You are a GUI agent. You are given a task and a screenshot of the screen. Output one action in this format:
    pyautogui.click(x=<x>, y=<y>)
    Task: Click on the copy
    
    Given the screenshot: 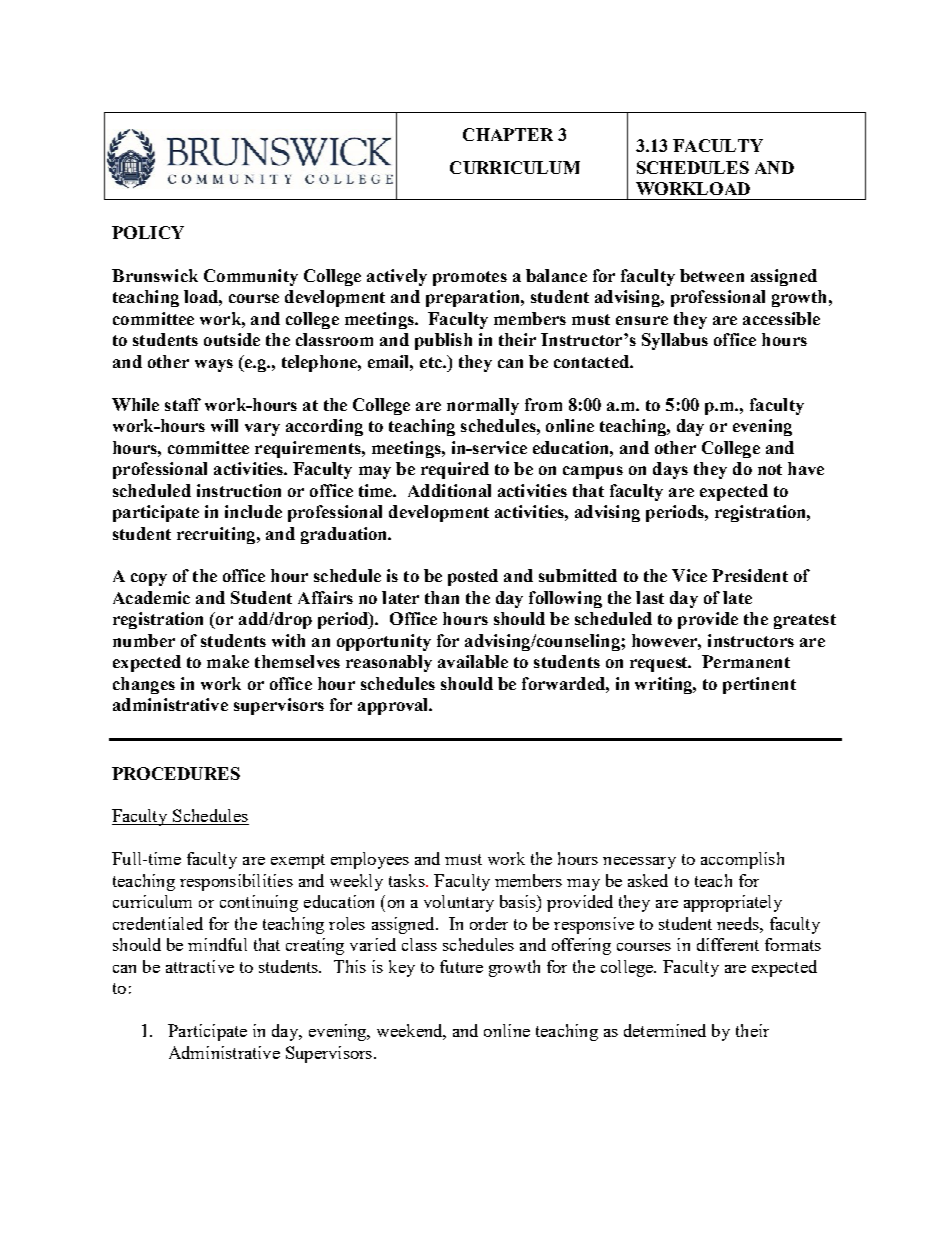 What is the action you would take?
    pyautogui.click(x=149, y=579)
